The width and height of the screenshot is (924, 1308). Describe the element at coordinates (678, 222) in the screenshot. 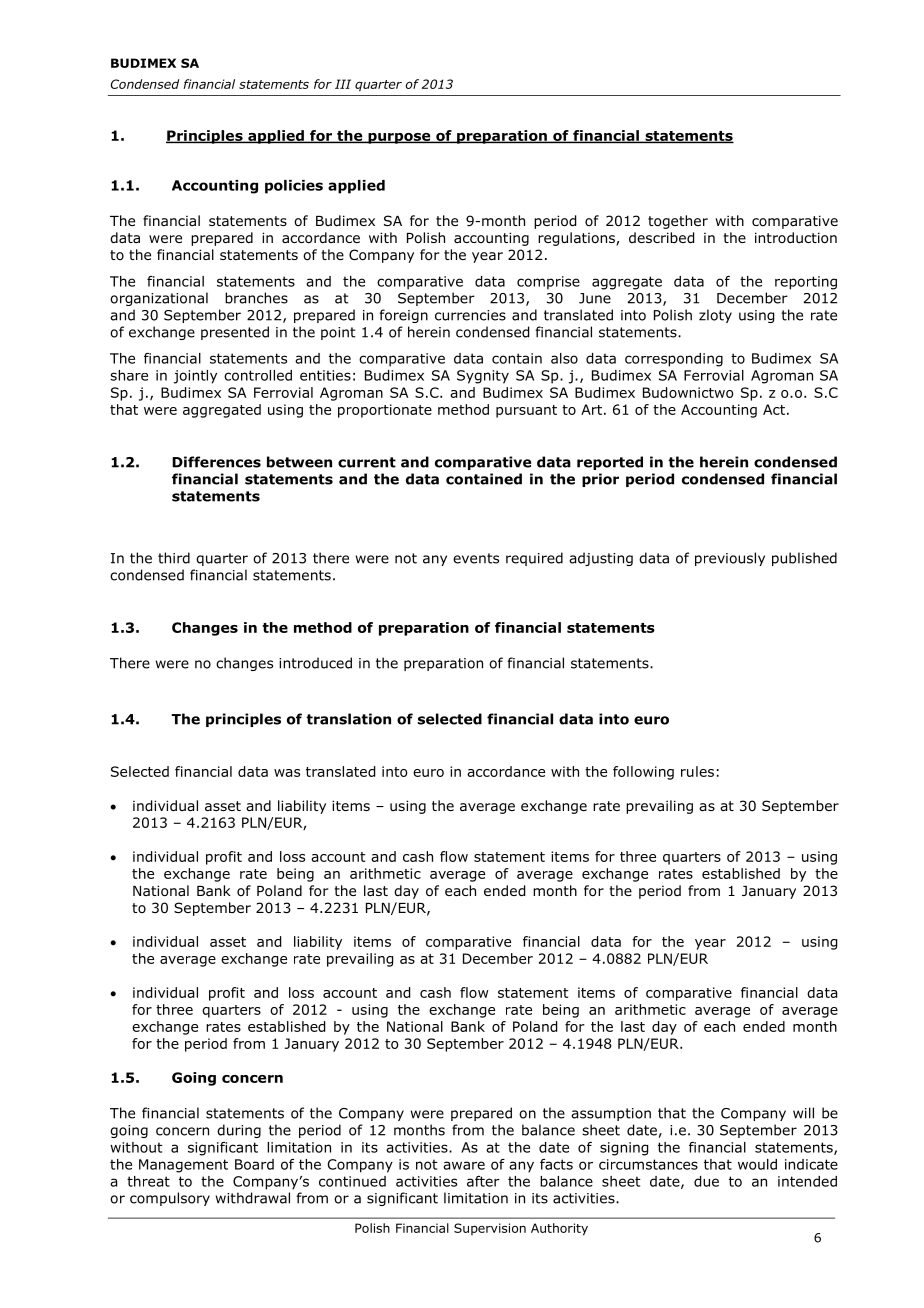

I see `together` at that location.
